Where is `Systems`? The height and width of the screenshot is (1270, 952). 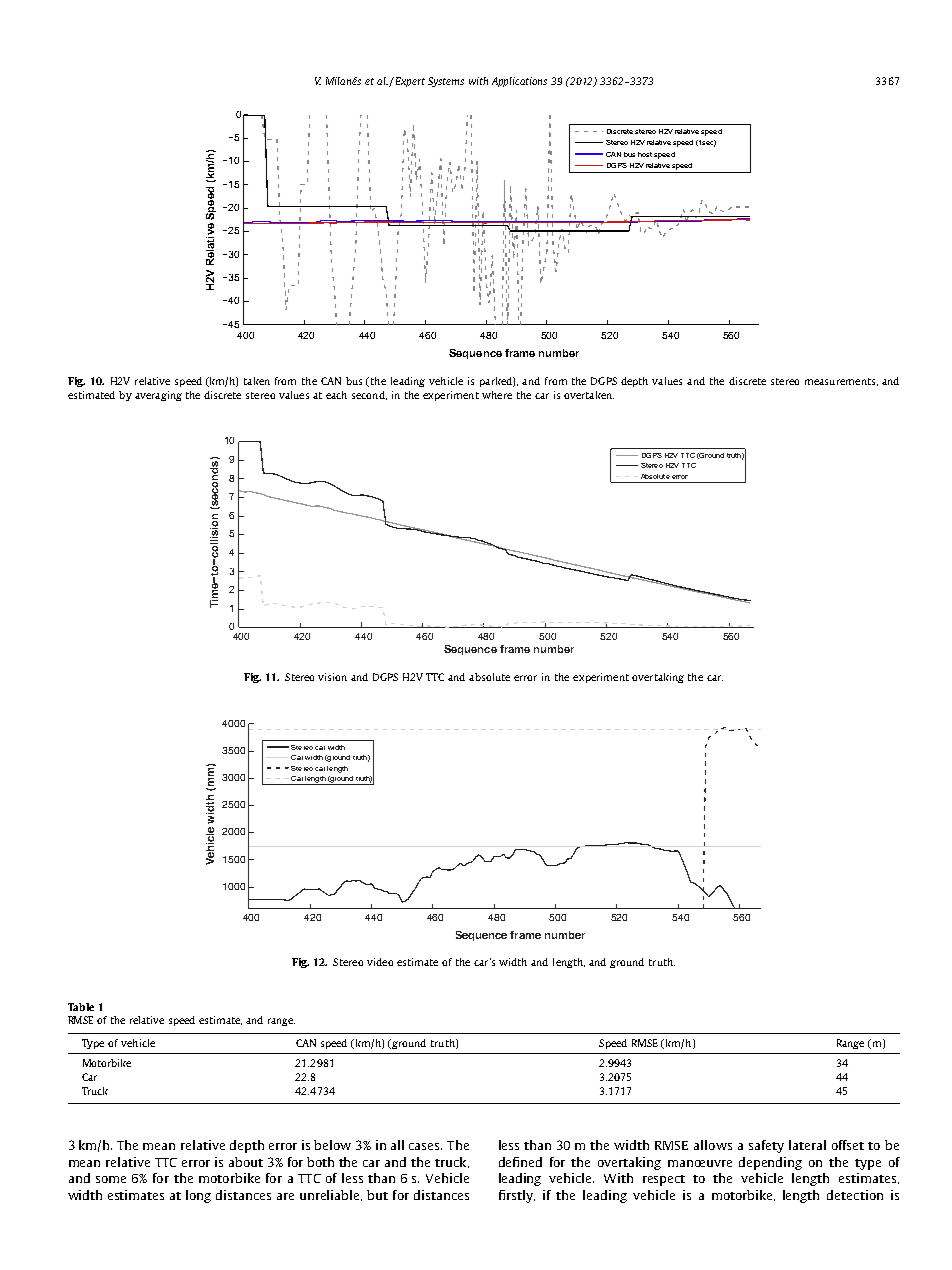
Systems is located at coordinates (446, 82).
